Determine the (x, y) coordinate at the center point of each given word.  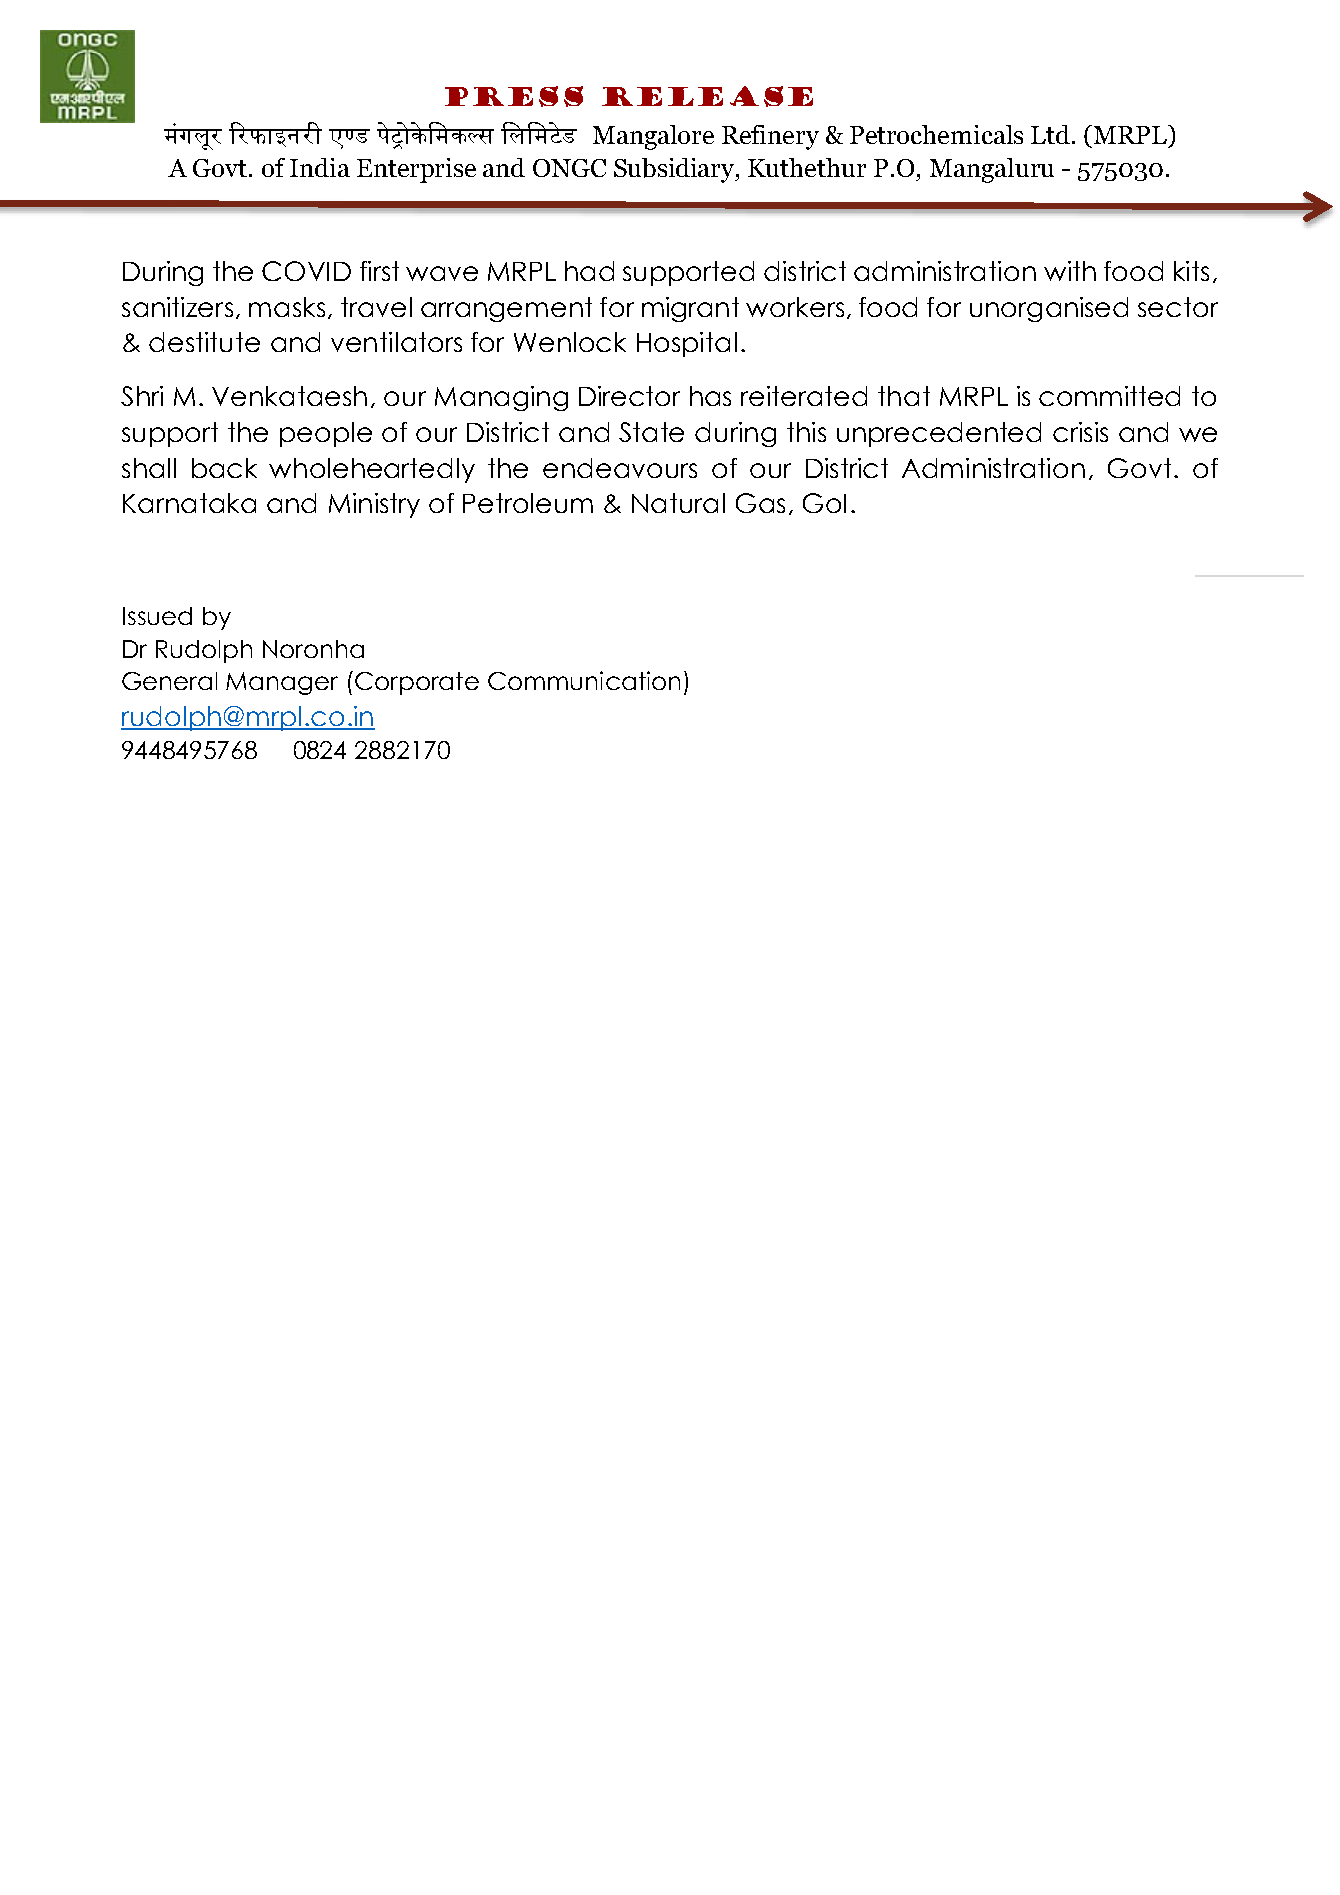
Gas (760, 503)
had (589, 271)
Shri (142, 396)
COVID (306, 271)
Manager (282, 683)
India (320, 167)
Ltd (1050, 134)
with (1070, 271)
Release (707, 96)
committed (1109, 396)
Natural (678, 503)
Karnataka (189, 503)
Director (629, 396)
